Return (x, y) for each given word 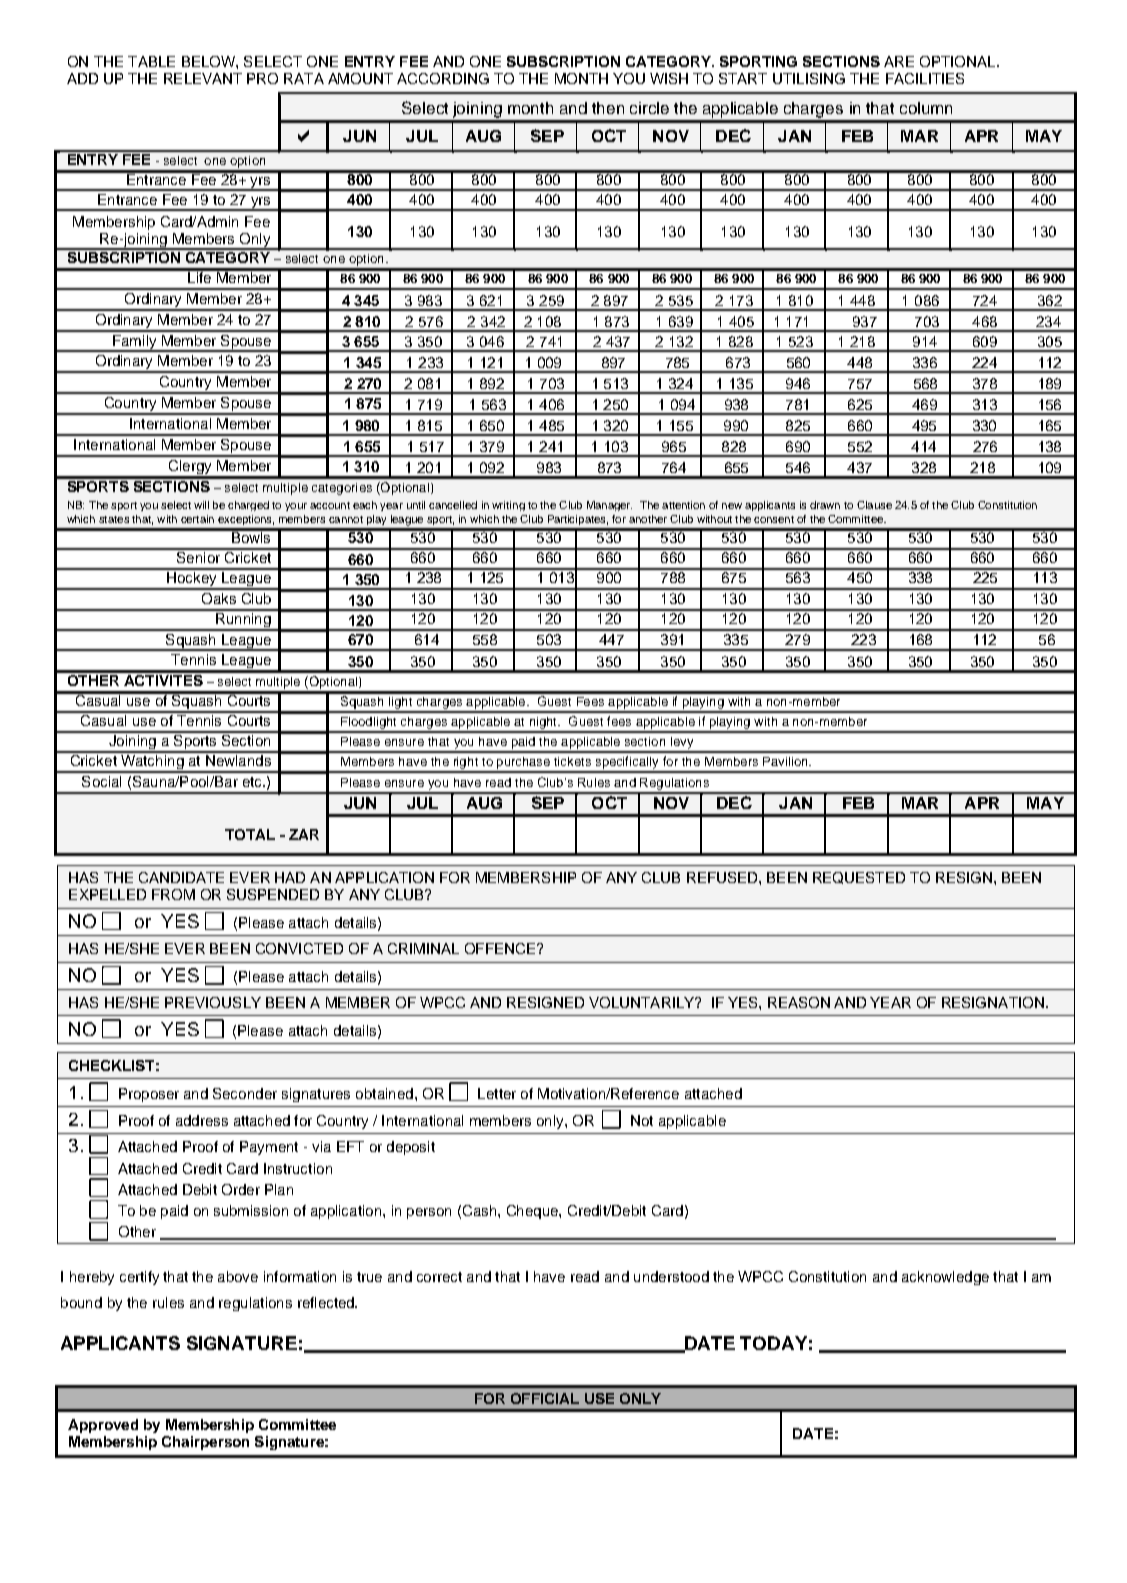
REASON (799, 1002)
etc (253, 782)
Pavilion (786, 761)
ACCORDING (443, 78)
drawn (825, 505)
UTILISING (809, 78)
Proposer (149, 1095)
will (201, 505)
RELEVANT (203, 78)
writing (508, 506)
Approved (103, 1426)
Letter (497, 1093)
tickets (572, 761)
